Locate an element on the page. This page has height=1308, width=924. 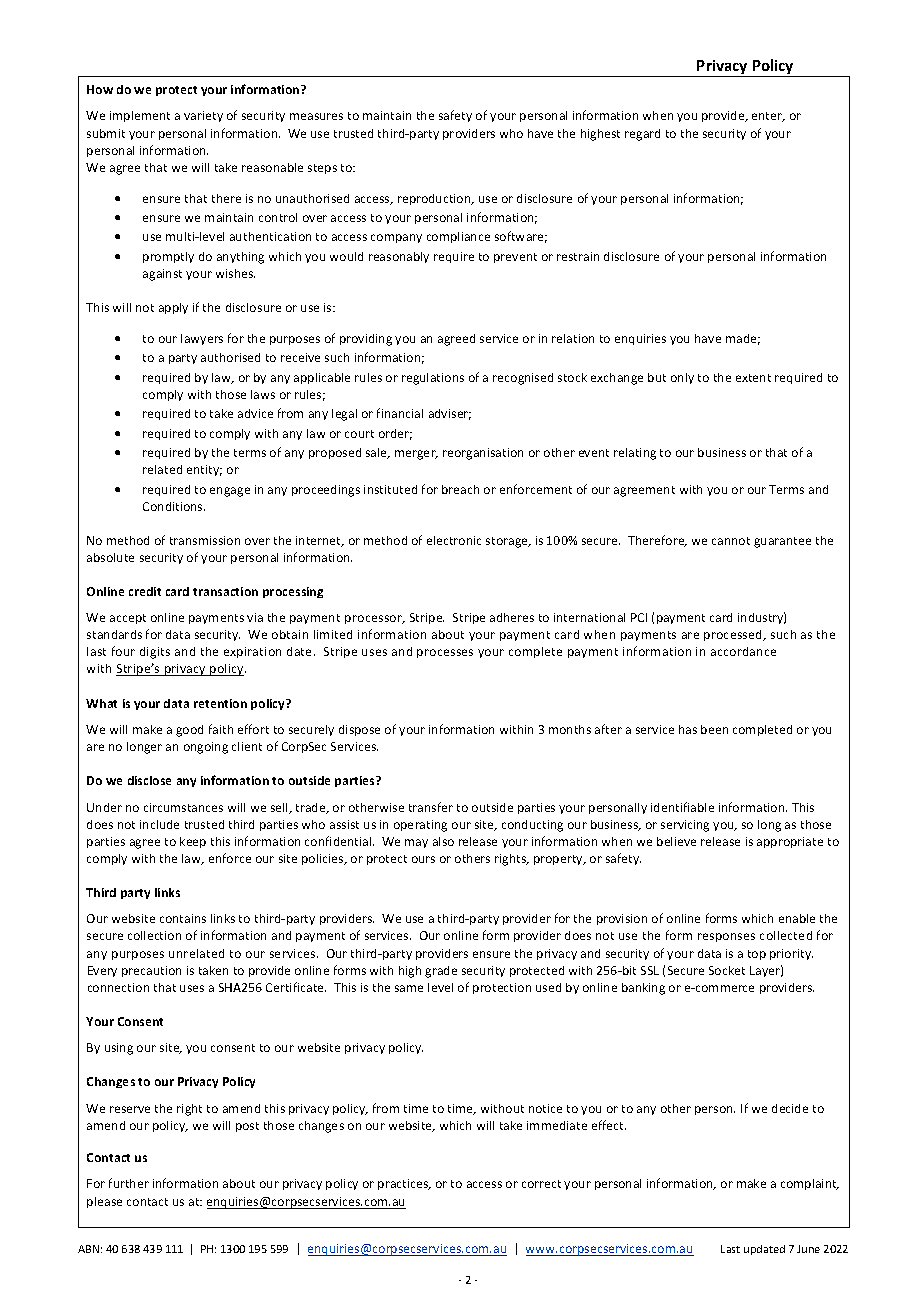
further is located at coordinates (129, 1183).
